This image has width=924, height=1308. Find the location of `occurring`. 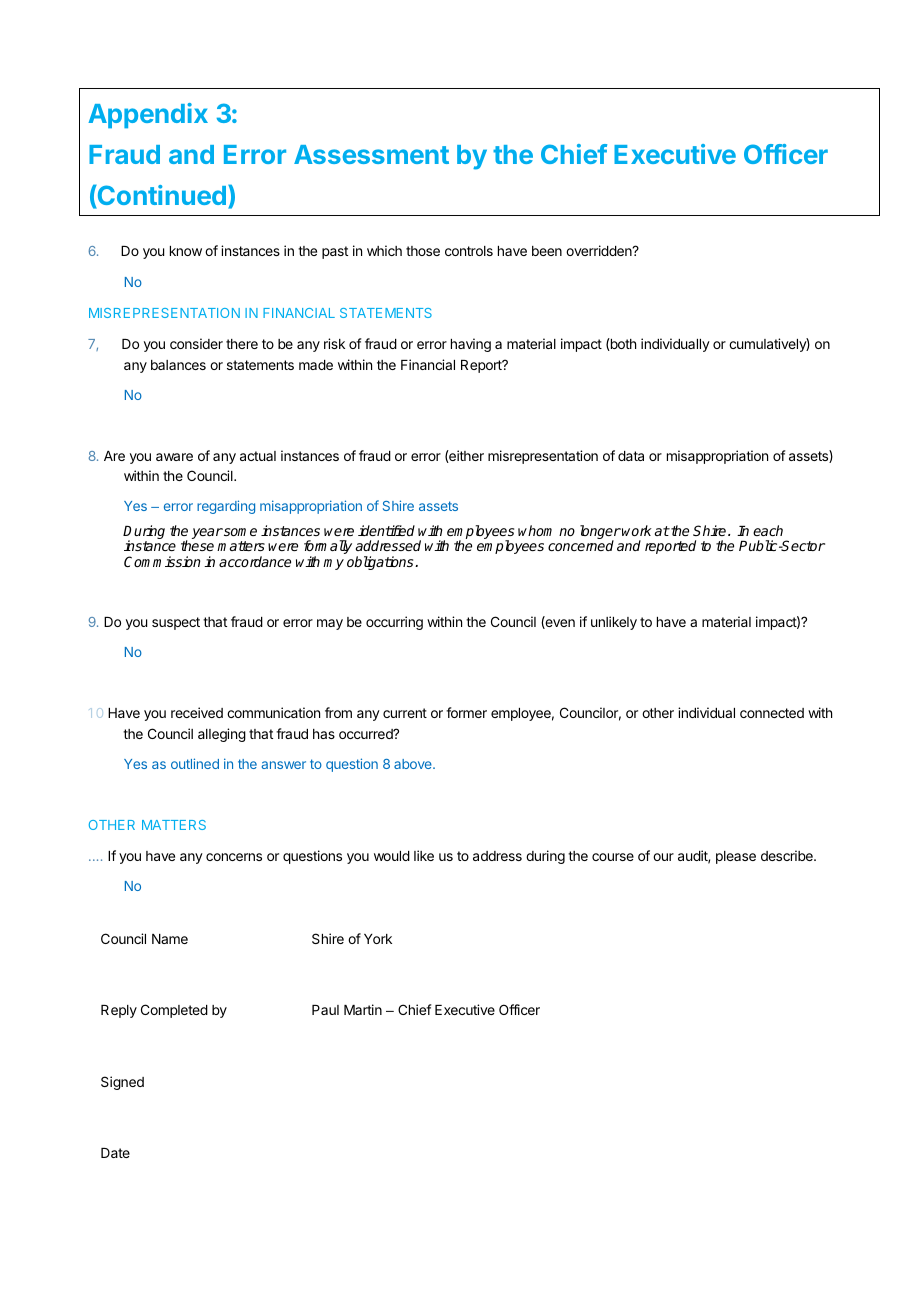

occurring is located at coordinates (394, 623).
